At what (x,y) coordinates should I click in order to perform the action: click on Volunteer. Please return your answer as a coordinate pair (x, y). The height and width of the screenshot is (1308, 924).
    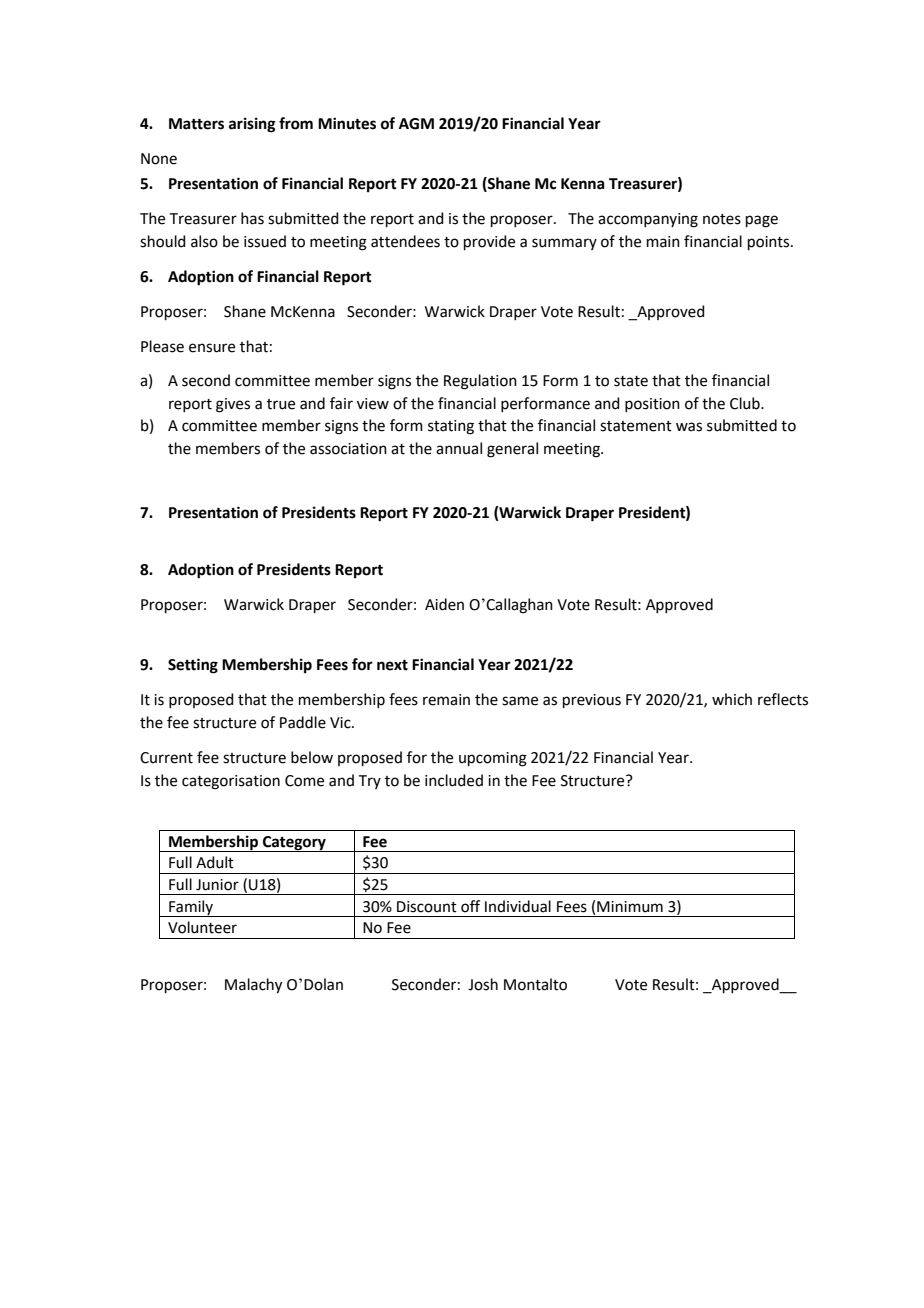
    Looking at the image, I should click on (202, 927).
